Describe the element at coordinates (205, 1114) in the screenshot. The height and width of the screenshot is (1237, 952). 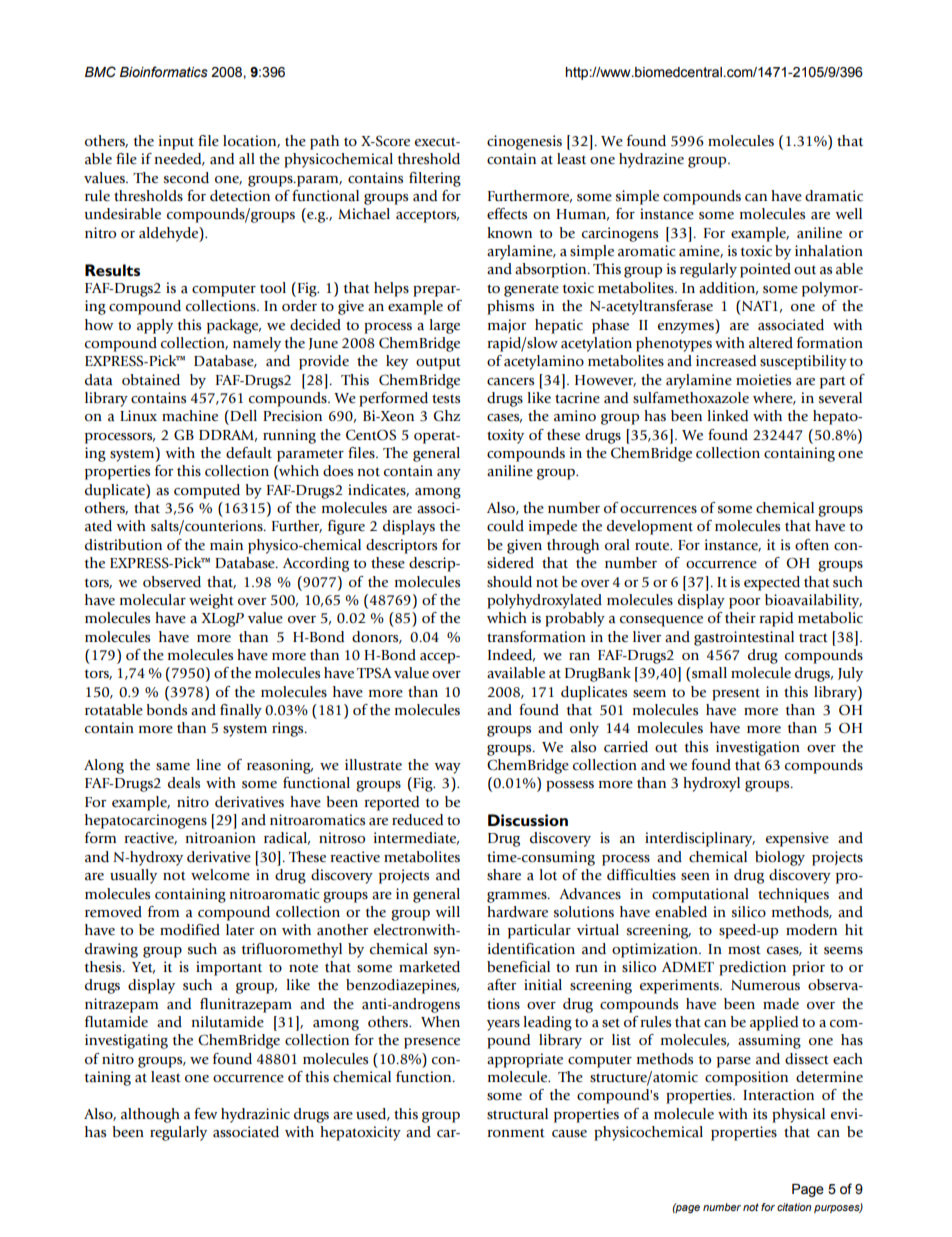
I see `few` at that location.
